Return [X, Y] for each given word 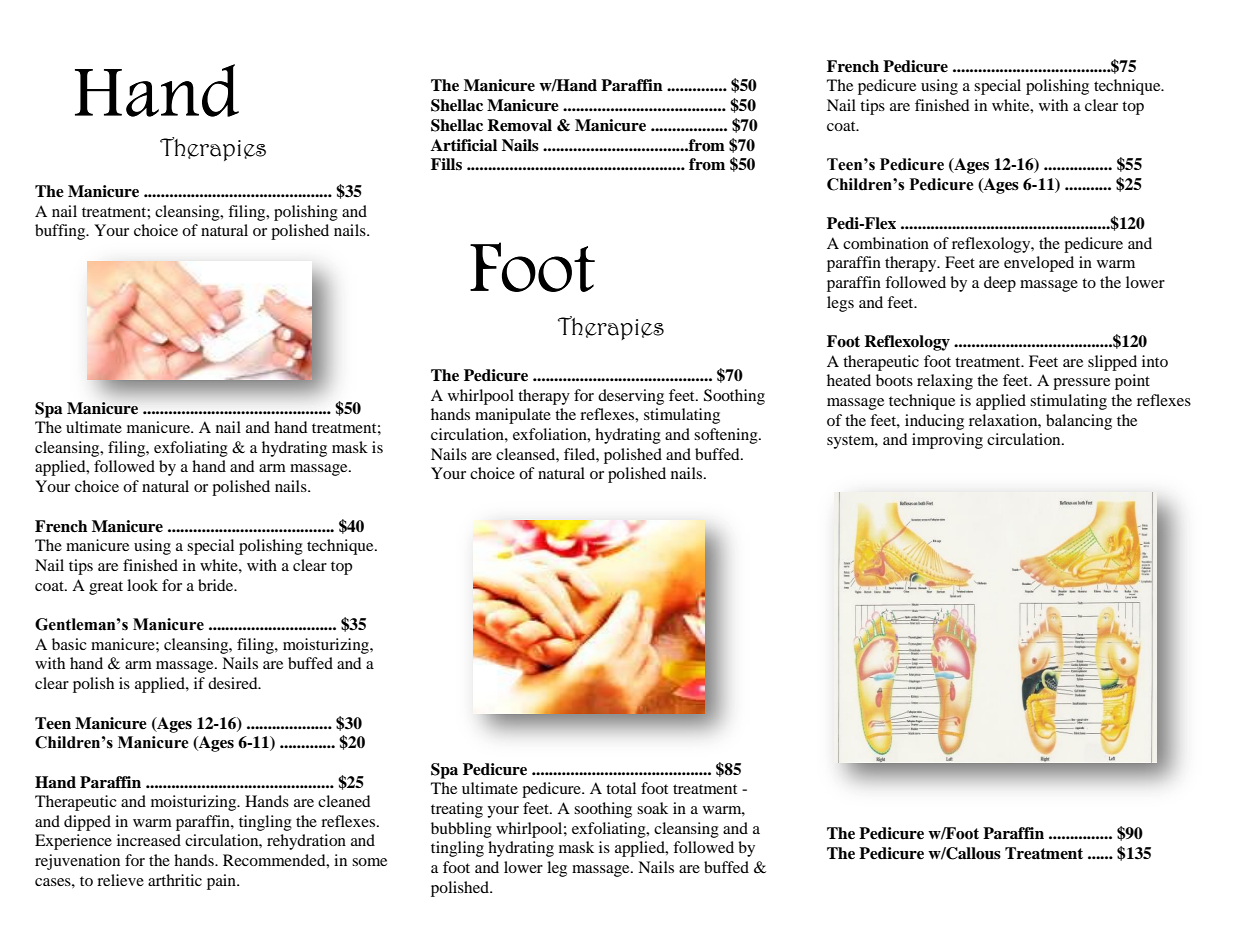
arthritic [175, 880]
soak [652, 808]
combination [886, 243]
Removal [519, 125]
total [621, 788]
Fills [446, 164]
